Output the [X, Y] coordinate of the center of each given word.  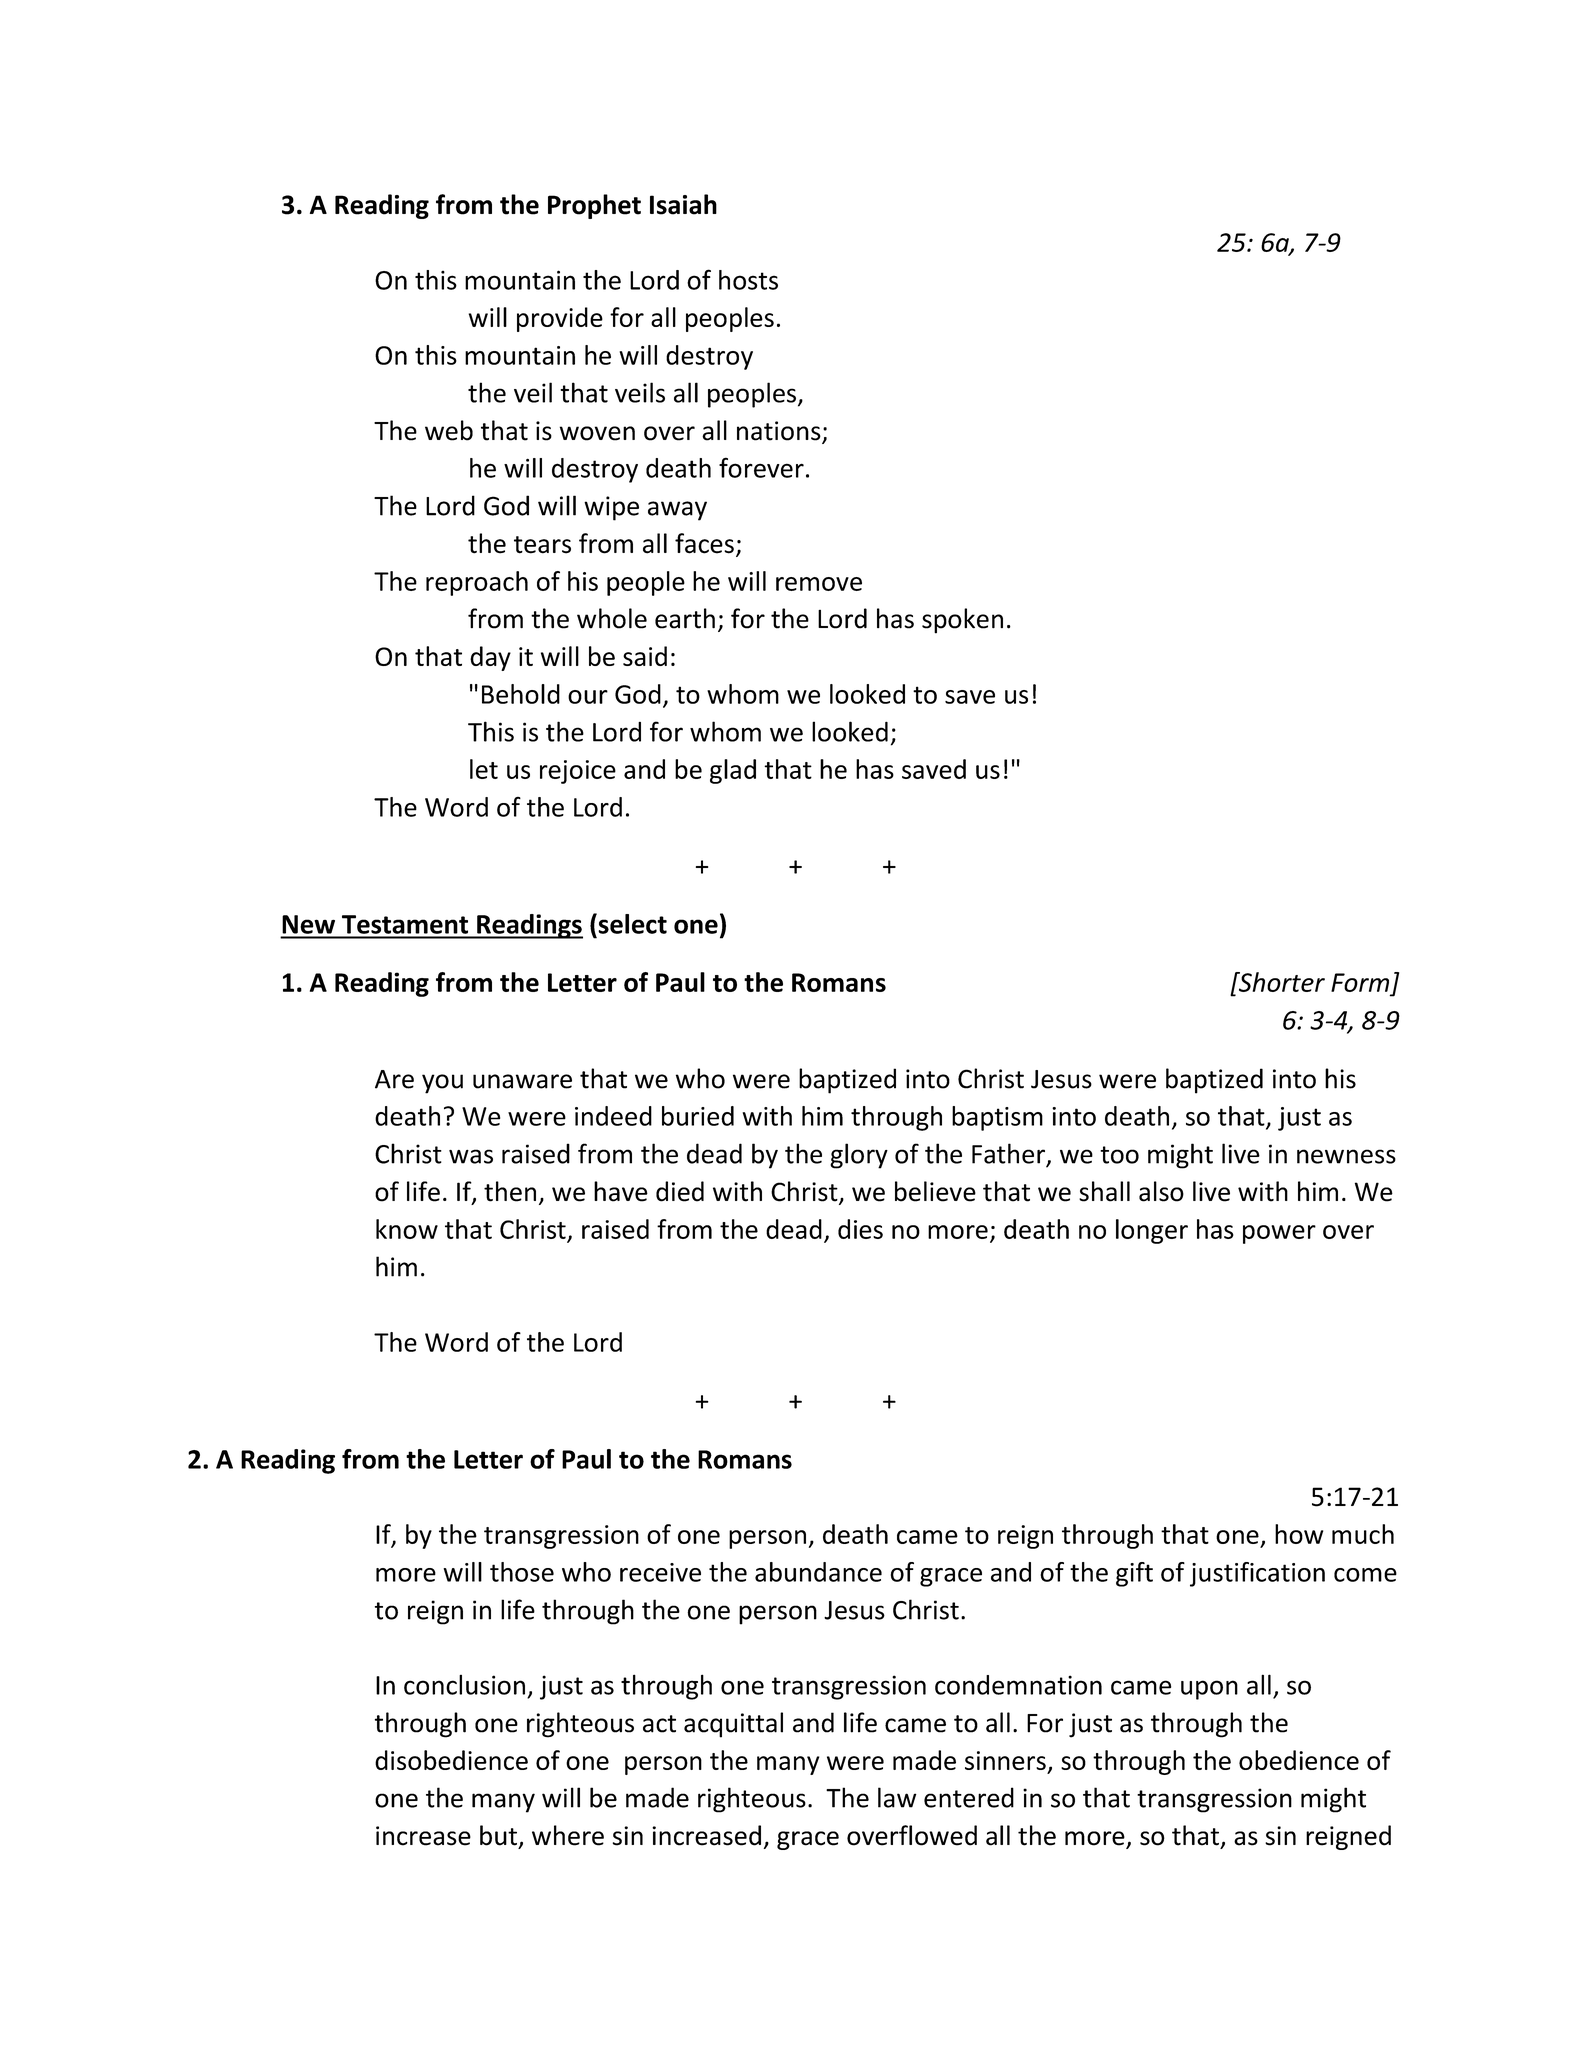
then [510, 1191]
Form [1360, 982]
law [897, 1797]
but [498, 1835]
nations [780, 432]
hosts [748, 280]
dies [860, 1229]
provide [560, 319]
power [1279, 1234]
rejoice [578, 772]
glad [733, 771]
